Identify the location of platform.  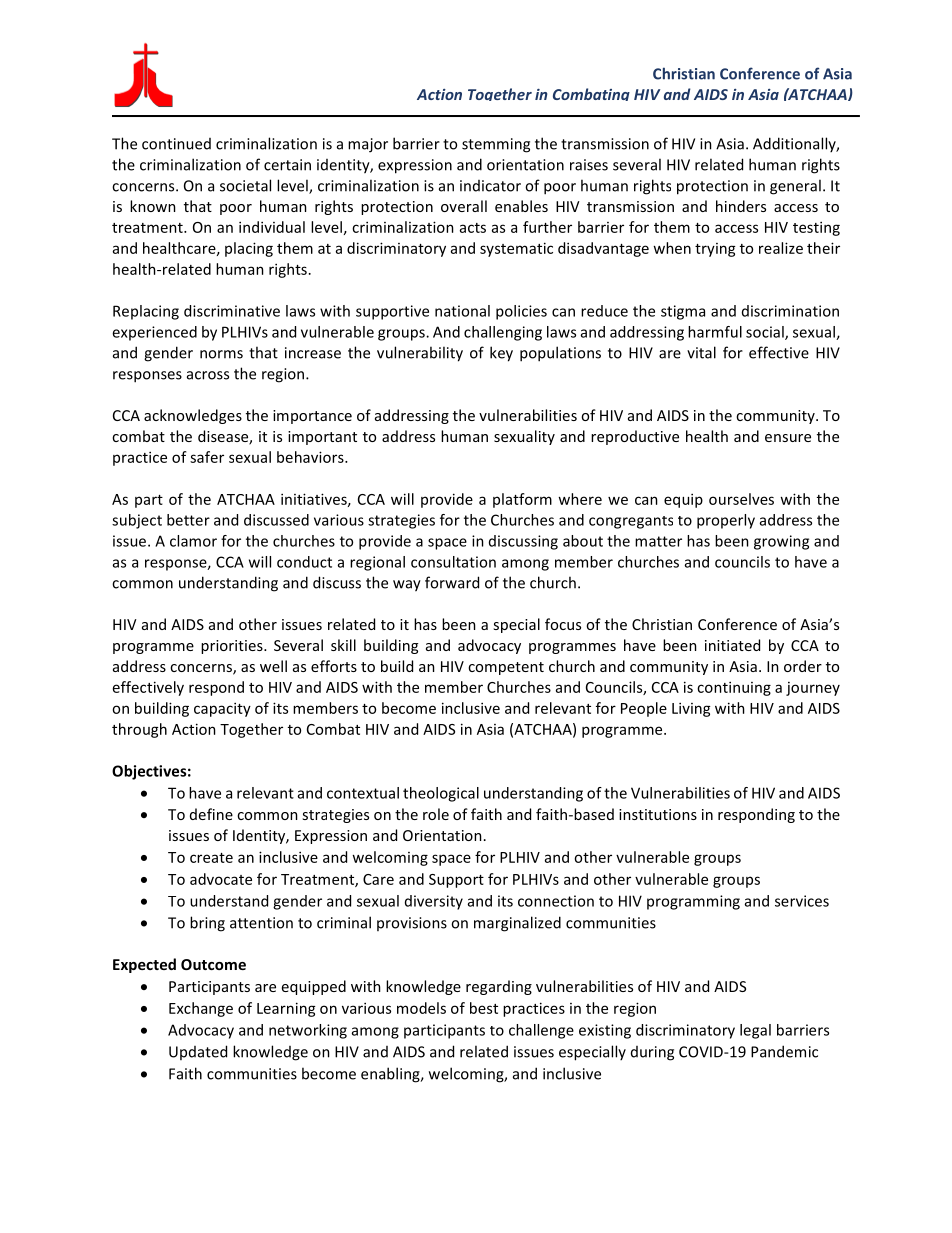
(522, 500).
